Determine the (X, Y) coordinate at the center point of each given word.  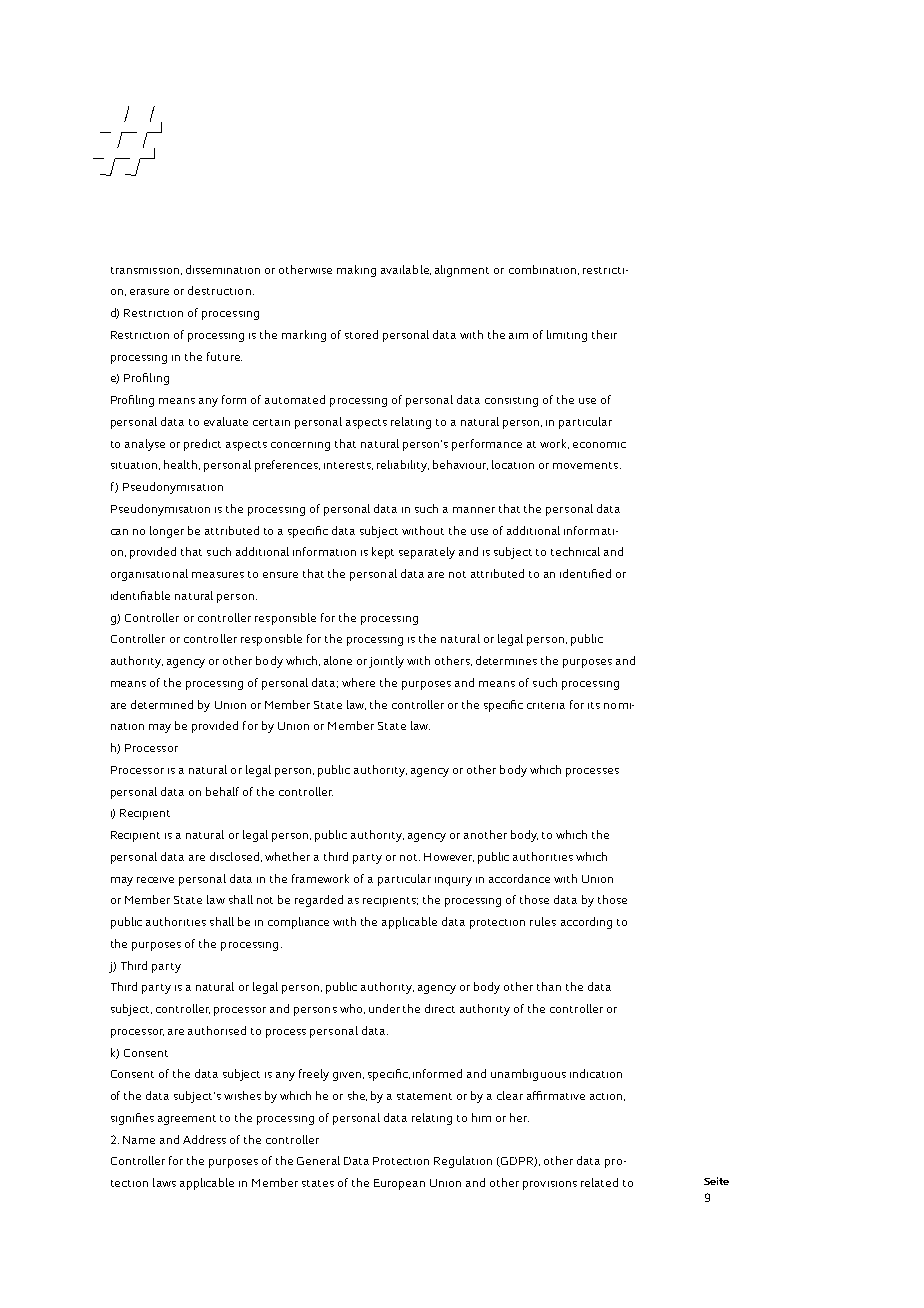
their (604, 334)
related (599, 1182)
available (406, 270)
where (358, 682)
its (594, 705)
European (399, 1184)
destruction (219, 290)
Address (204, 1139)
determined (162, 704)
